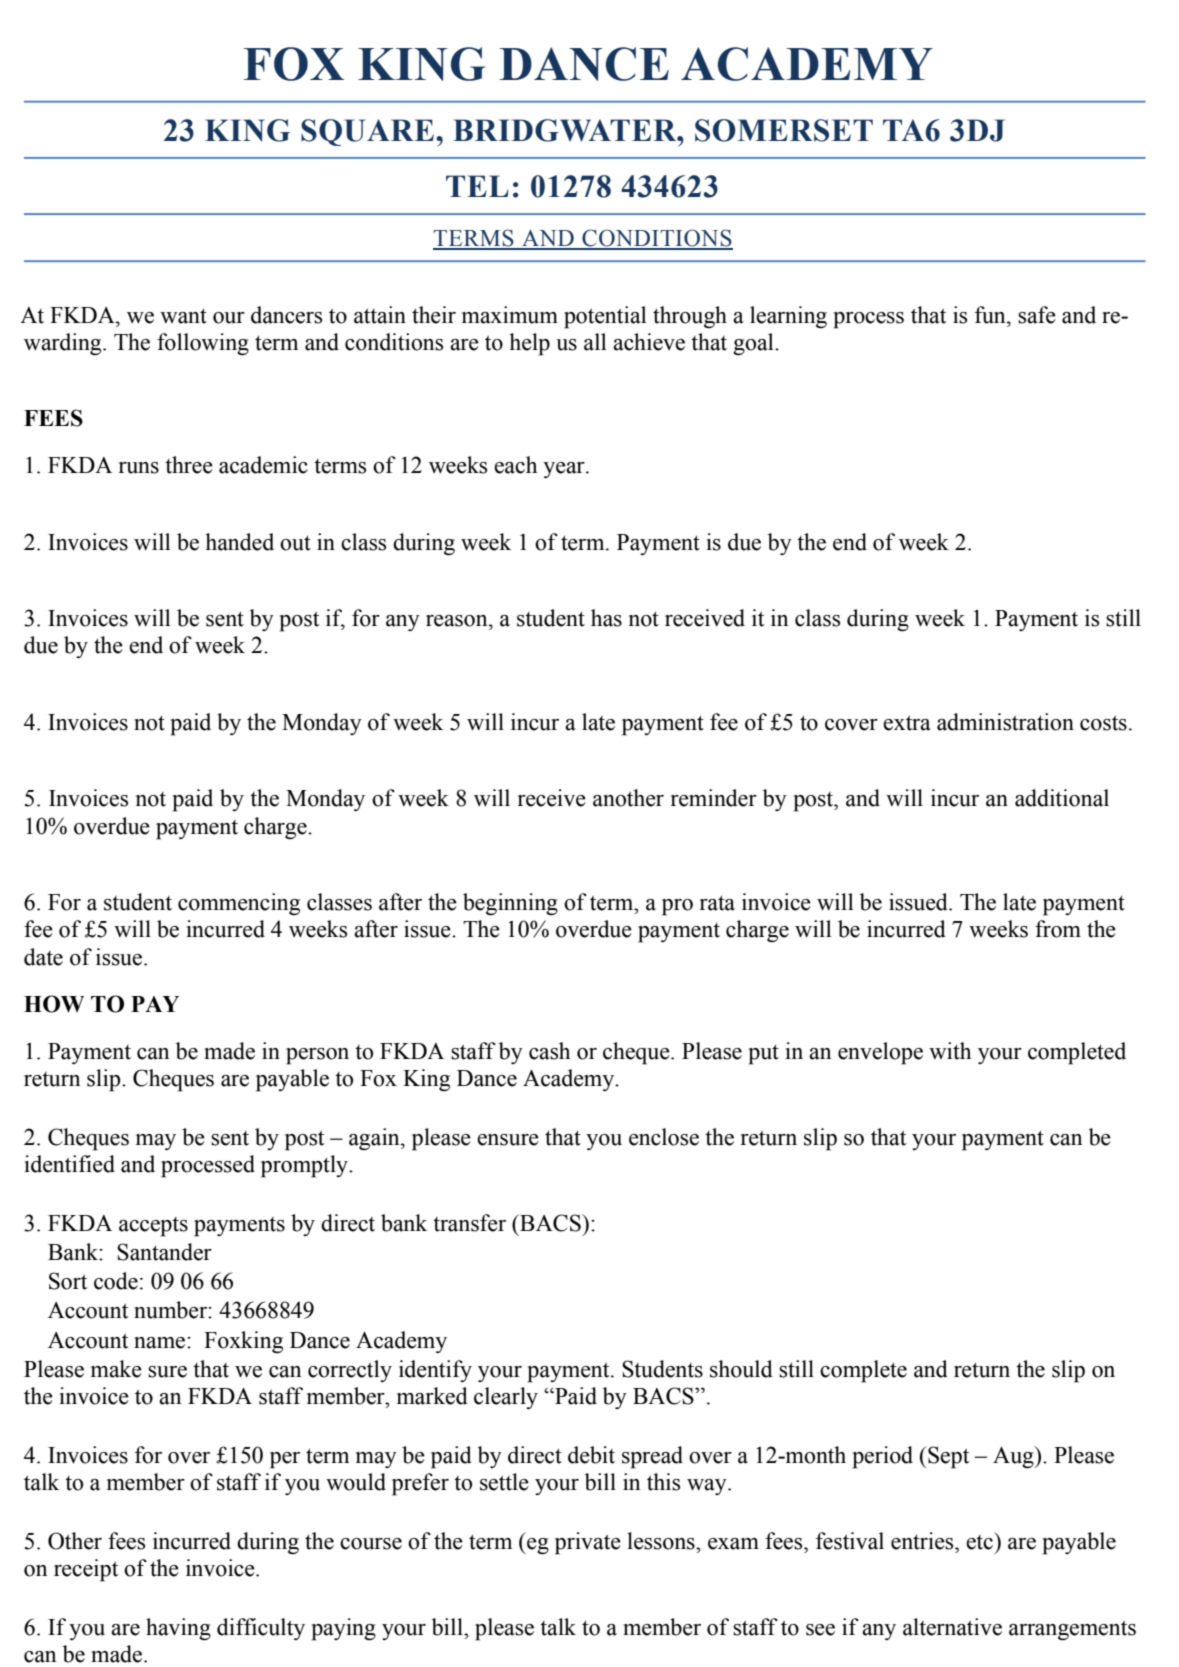 The image size is (1179, 1667). I want to click on fun, so click(991, 315).
